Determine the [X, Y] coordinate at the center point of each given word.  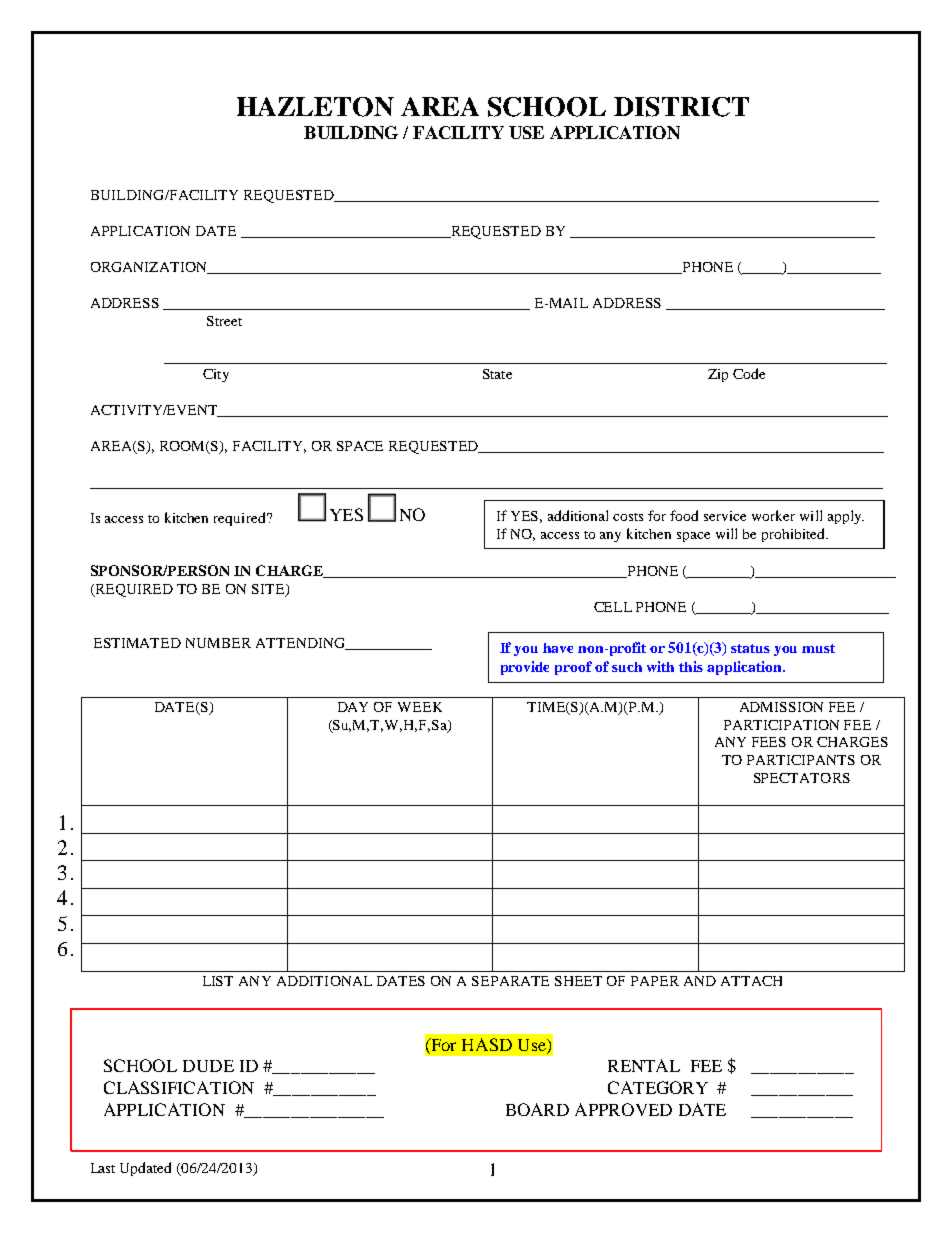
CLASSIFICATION [179, 1087]
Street [224, 321]
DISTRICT [681, 107]
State [497, 374]
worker [773, 515]
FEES [769, 742]
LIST [218, 981]
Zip [718, 375]
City [216, 375]
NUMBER [218, 643]
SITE [269, 590]
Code [749, 373]
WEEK [420, 707]
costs [628, 517]
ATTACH [751, 981]
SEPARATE [510, 981]
